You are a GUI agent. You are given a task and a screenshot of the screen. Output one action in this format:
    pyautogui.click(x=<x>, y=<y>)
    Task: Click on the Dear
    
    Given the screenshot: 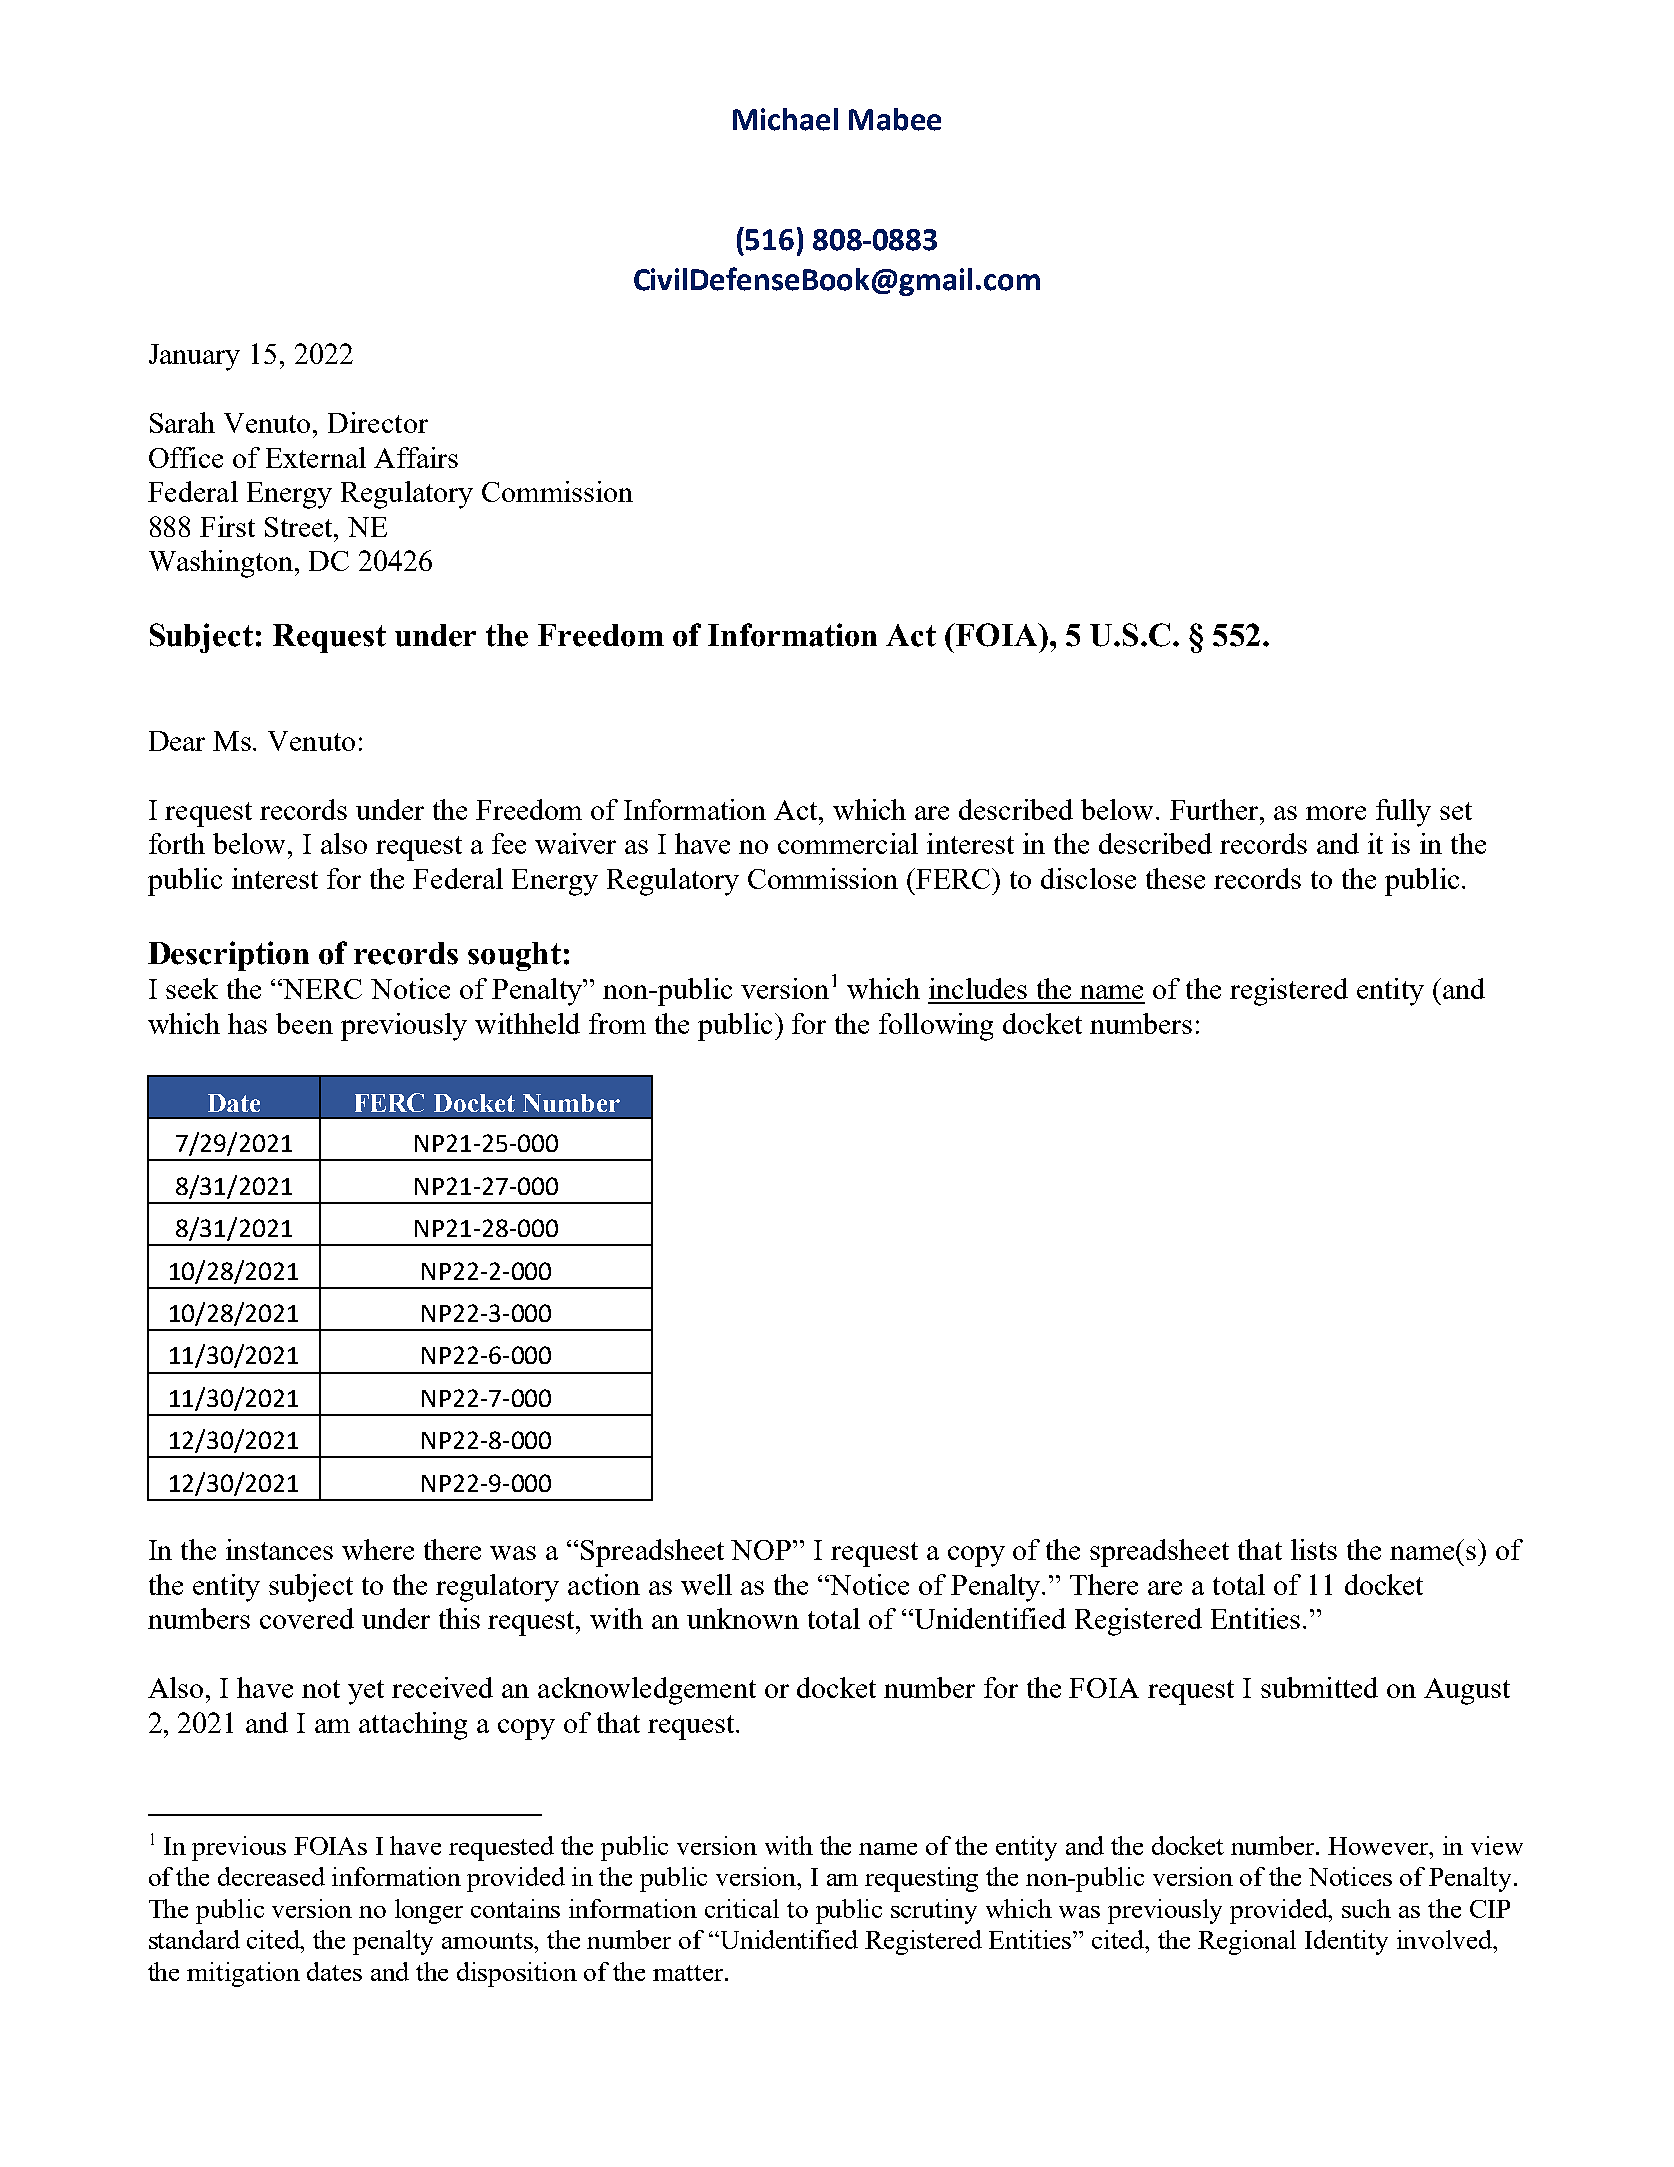 What is the action you would take?
    pyautogui.click(x=177, y=741)
